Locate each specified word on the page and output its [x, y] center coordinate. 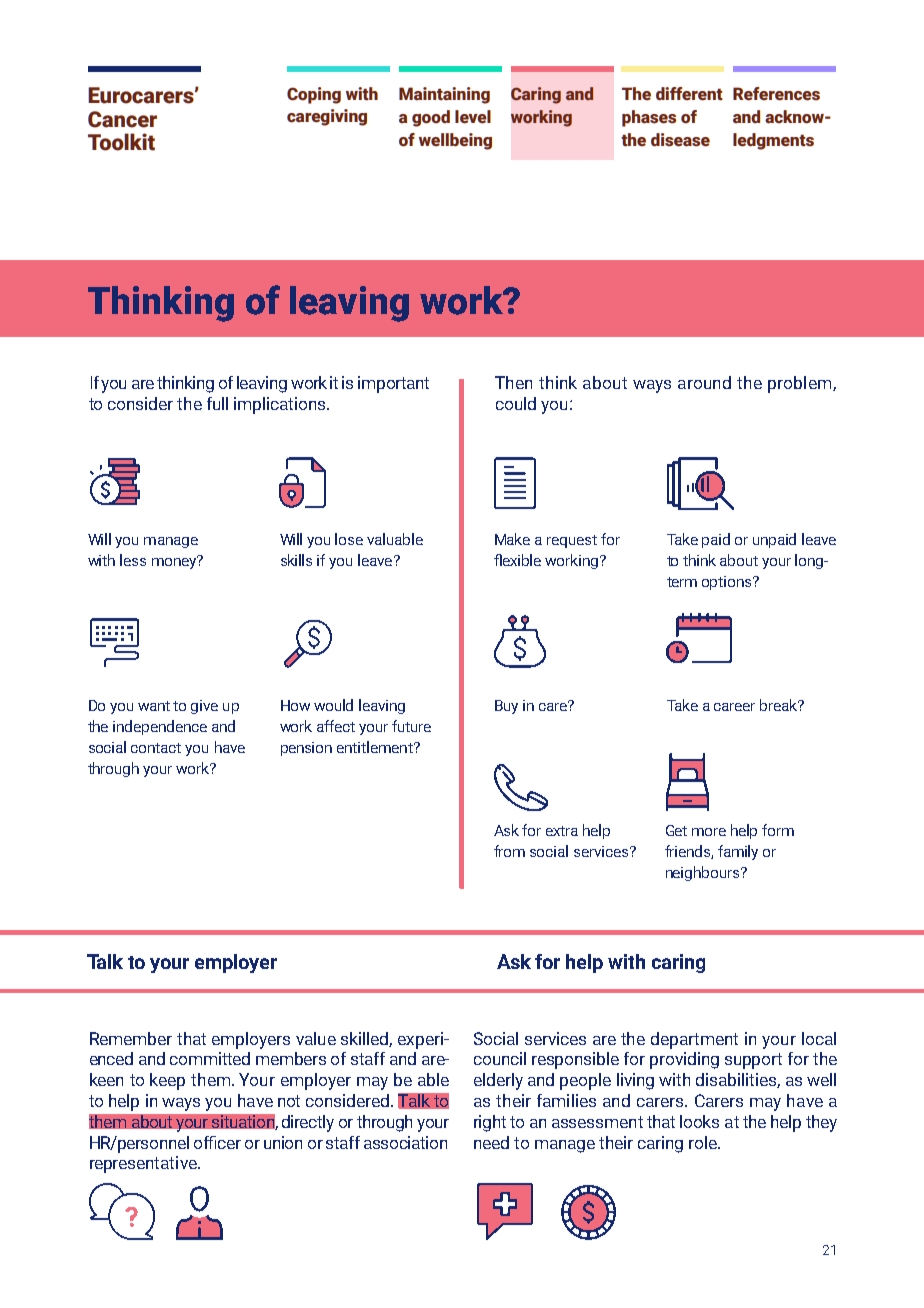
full [217, 403]
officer [217, 1142]
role [704, 1142]
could [516, 403]
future [411, 726]
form [778, 830]
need [491, 1142]
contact [156, 748]
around [704, 382]
